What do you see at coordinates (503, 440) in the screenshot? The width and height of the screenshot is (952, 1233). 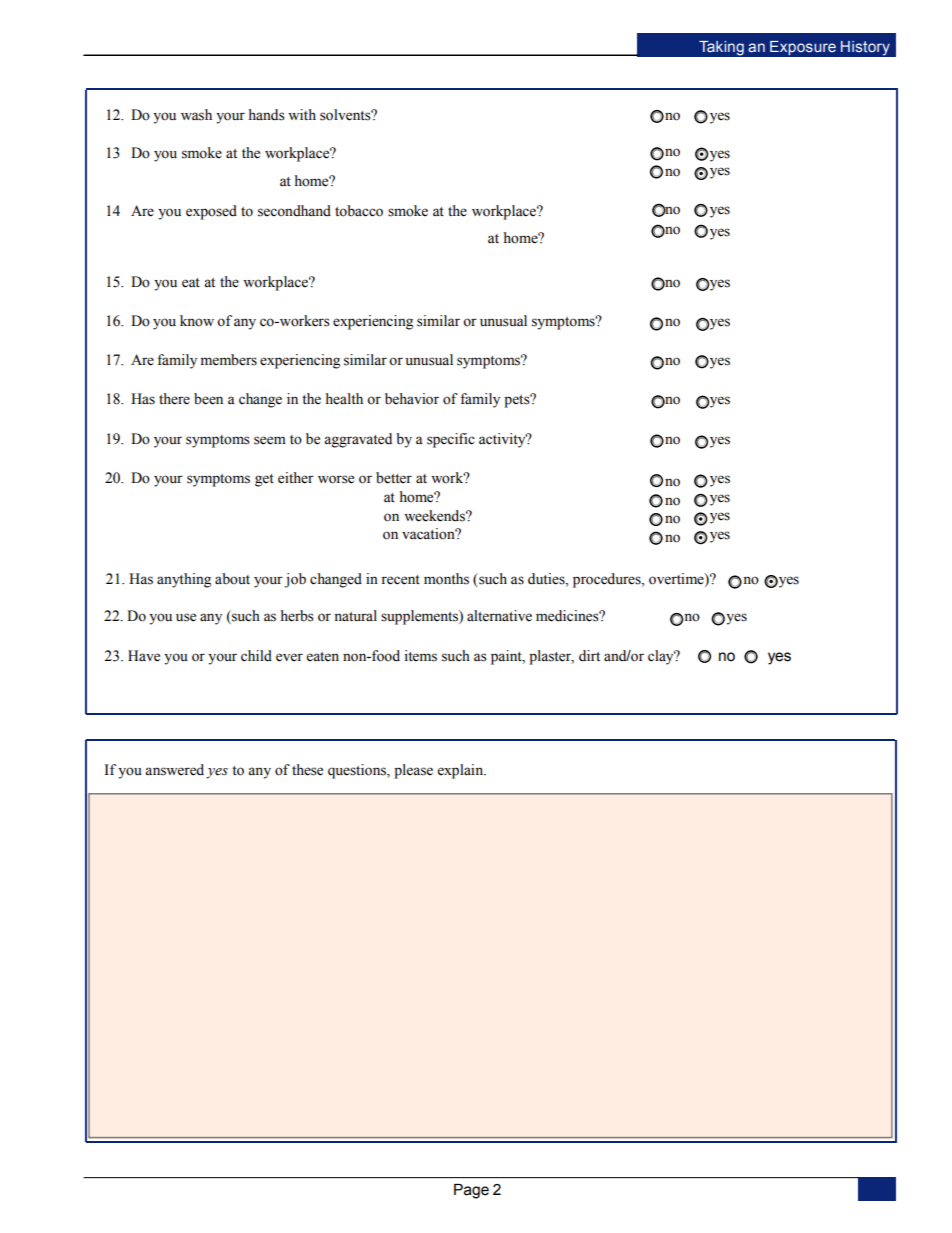 I see `activity` at bounding box center [503, 440].
